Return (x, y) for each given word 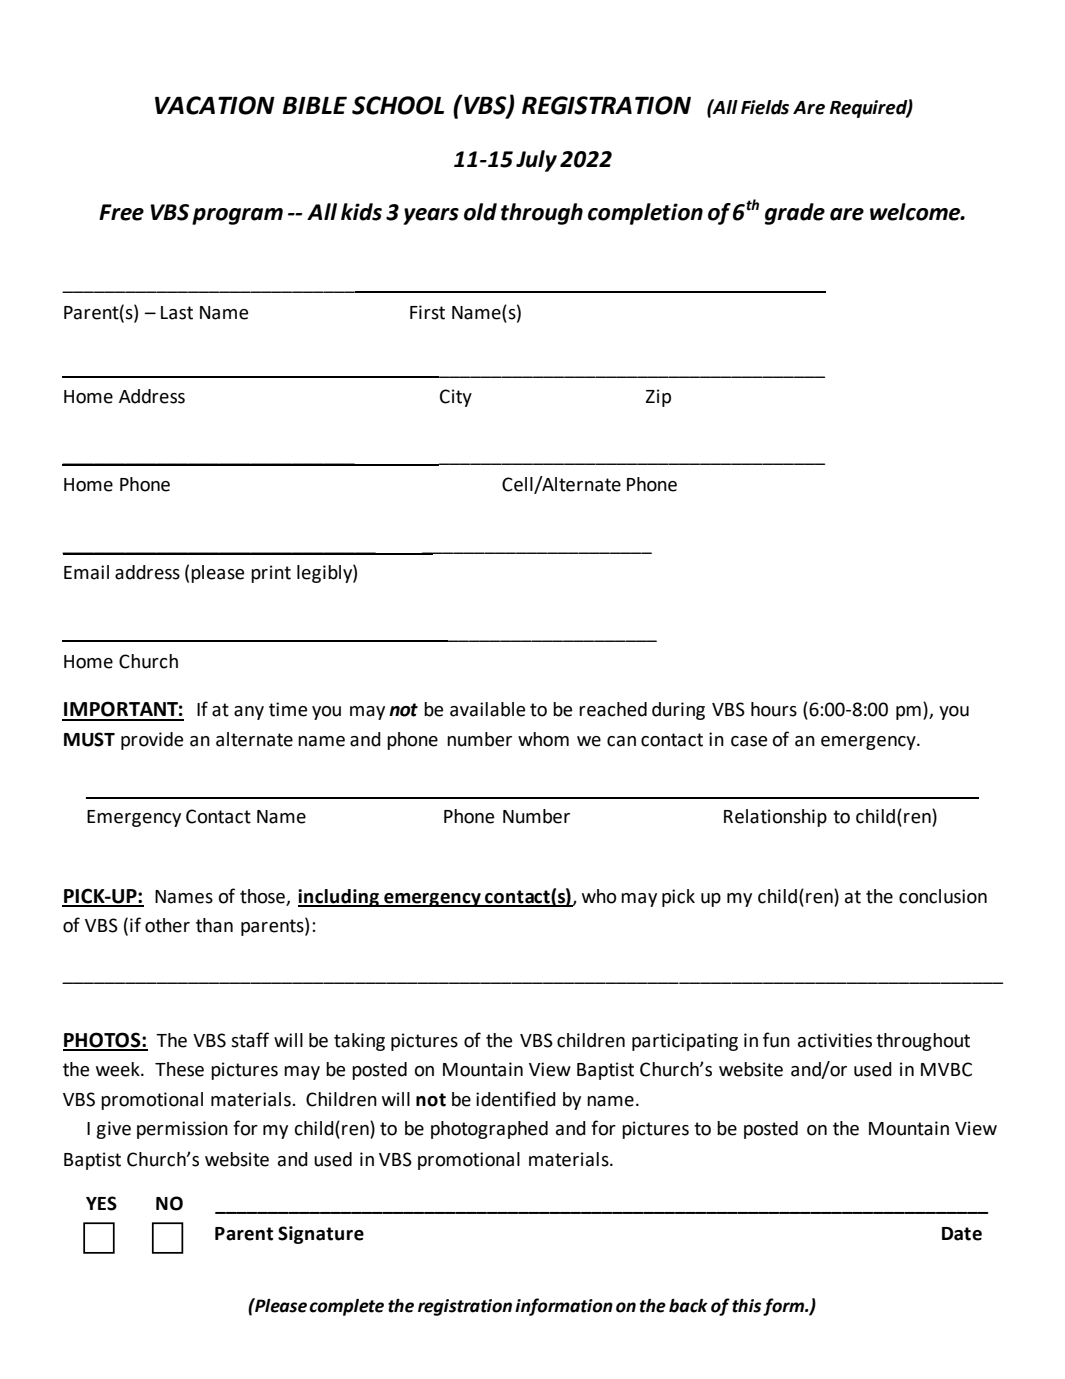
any (249, 713)
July (536, 161)
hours (774, 709)
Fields (765, 107)
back (688, 1306)
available (487, 709)
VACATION (215, 105)
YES (101, 1203)
